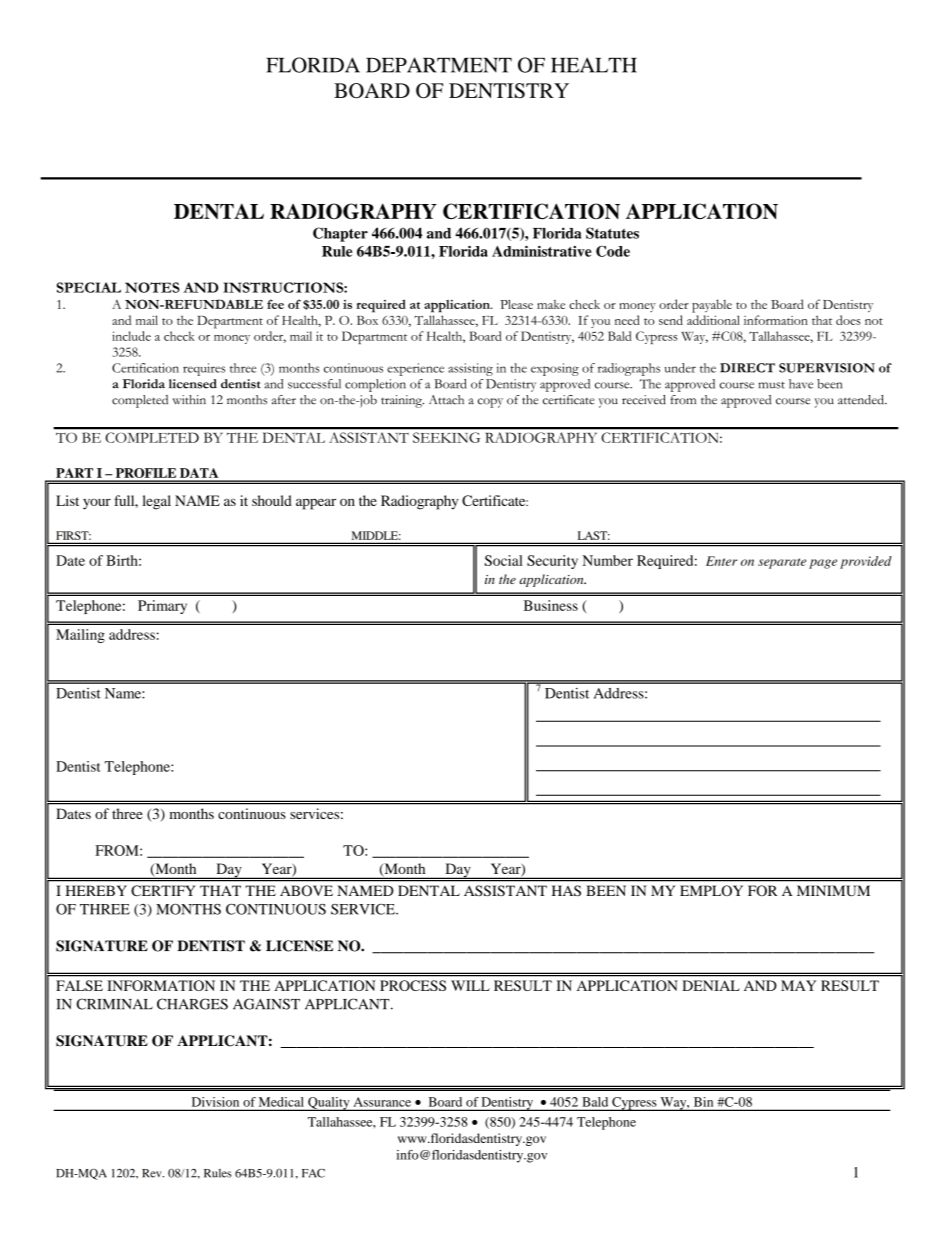 The height and width of the page is (1233, 952). I want to click on NOTES, so click(152, 287).
